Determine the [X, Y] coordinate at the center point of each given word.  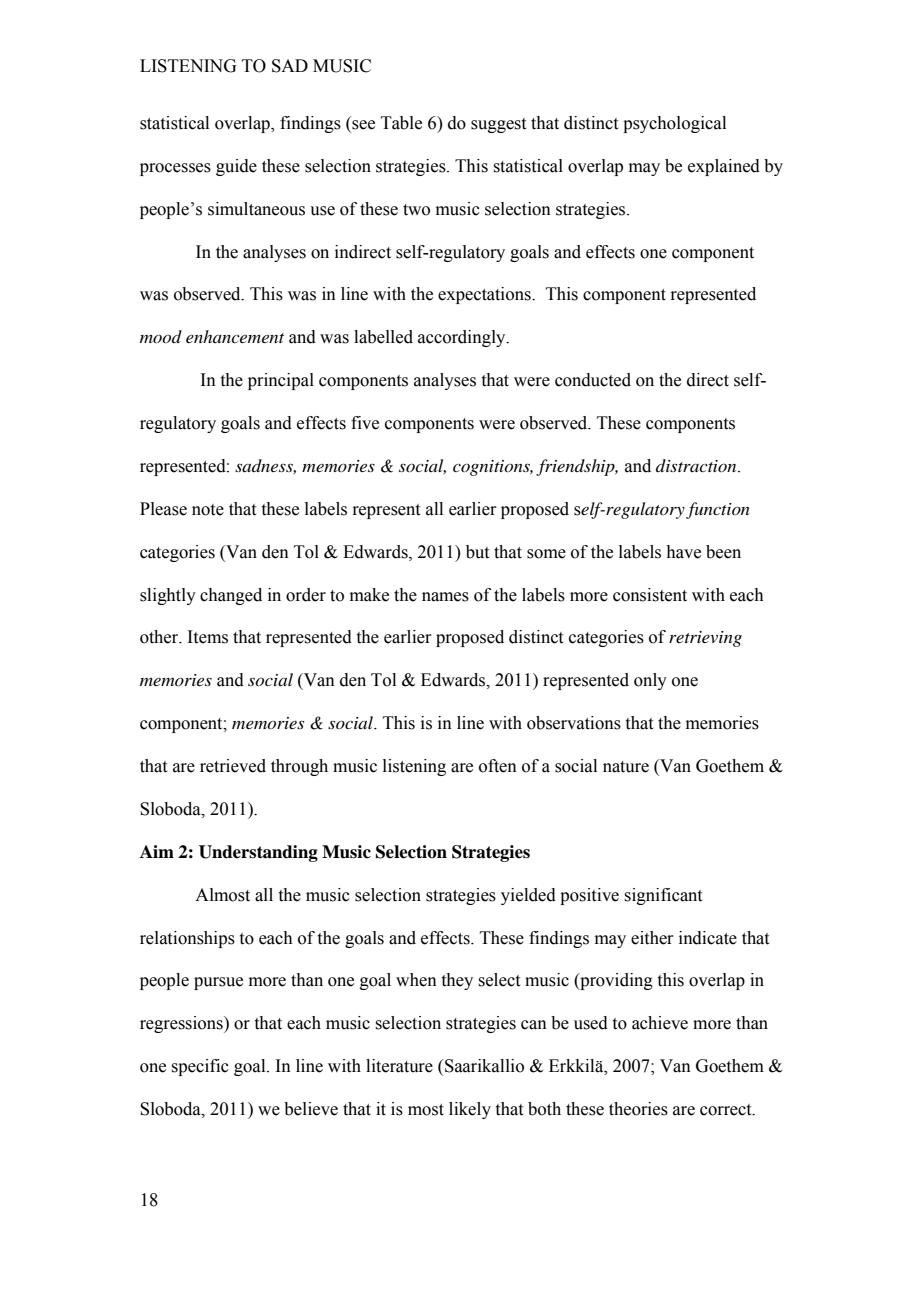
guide [236, 167]
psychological [674, 124]
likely [470, 1110]
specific [200, 1067]
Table [401, 123]
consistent [650, 595]
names [445, 597]
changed [231, 596]
